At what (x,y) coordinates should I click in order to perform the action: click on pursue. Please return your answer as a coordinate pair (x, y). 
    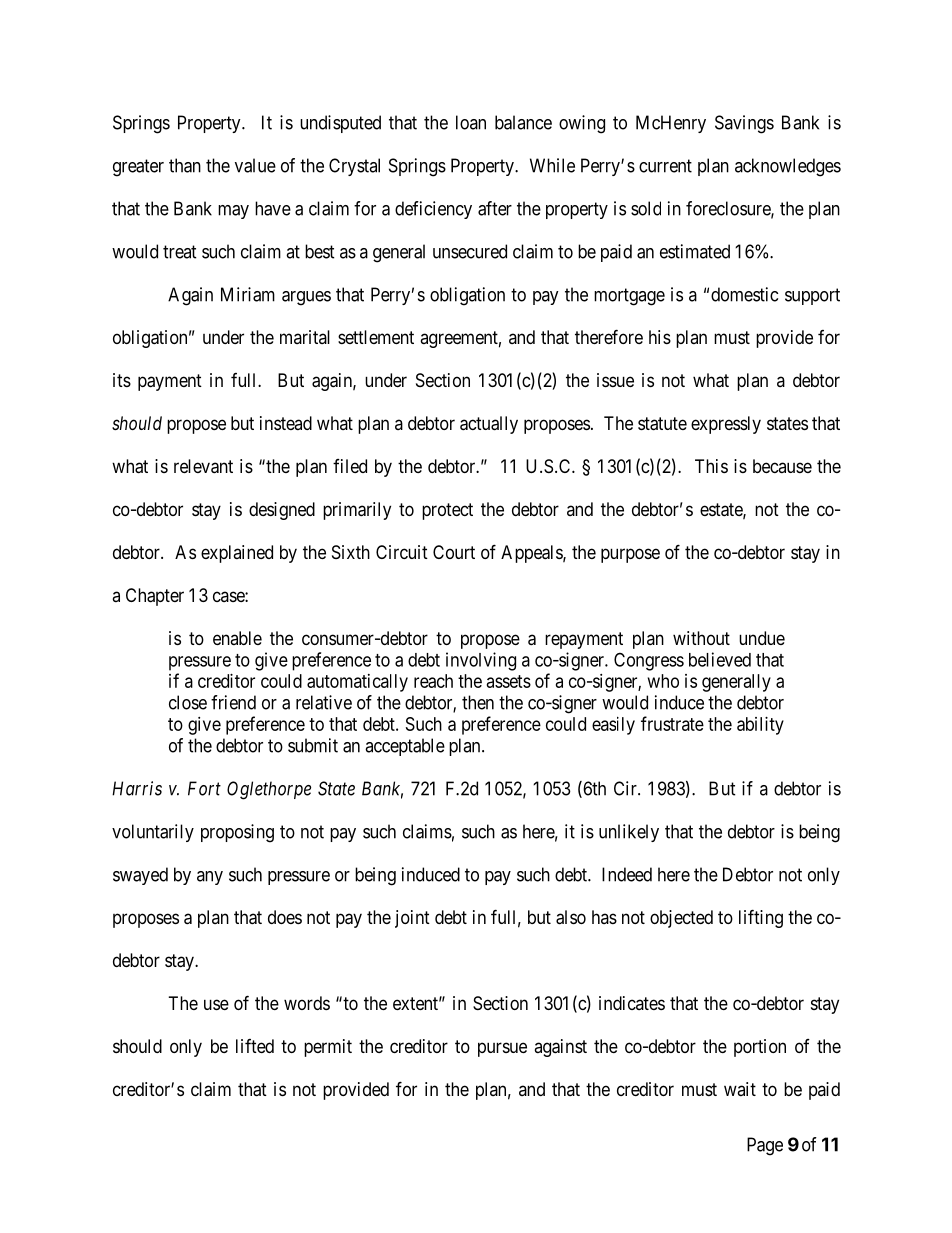
    Looking at the image, I should click on (502, 1049).
